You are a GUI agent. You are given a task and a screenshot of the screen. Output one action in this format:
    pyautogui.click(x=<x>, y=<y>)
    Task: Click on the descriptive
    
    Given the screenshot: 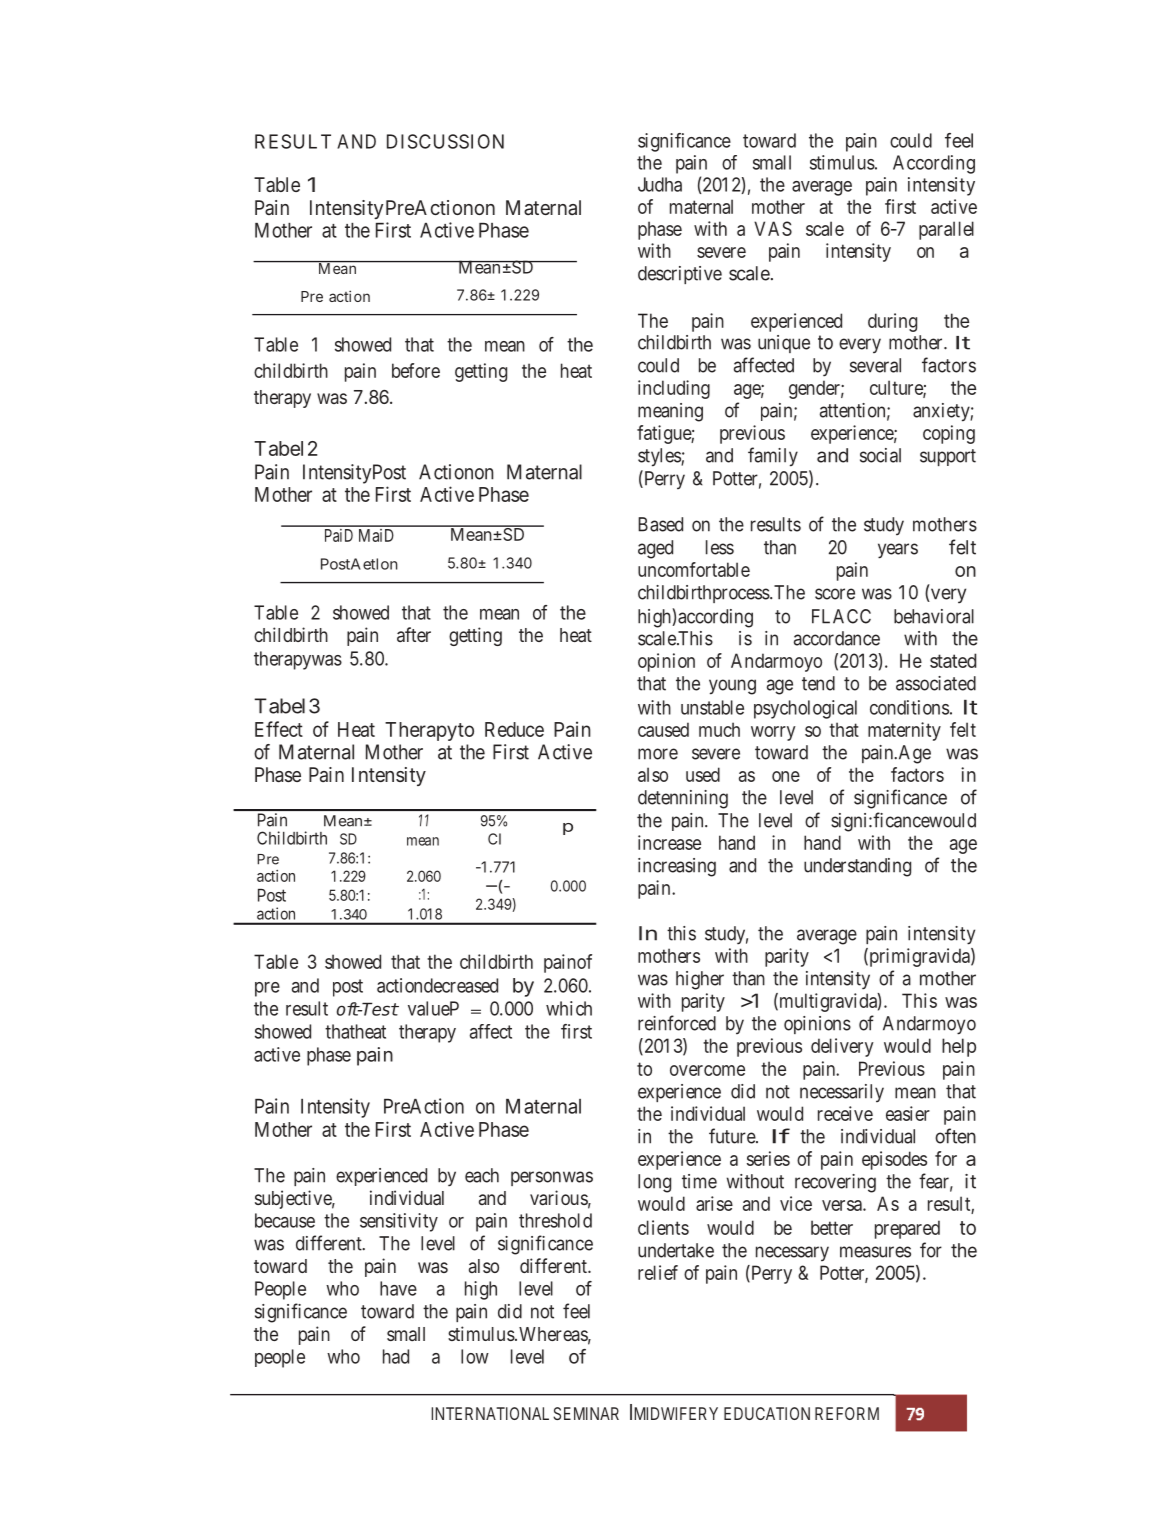 What is the action you would take?
    pyautogui.click(x=680, y=275)
